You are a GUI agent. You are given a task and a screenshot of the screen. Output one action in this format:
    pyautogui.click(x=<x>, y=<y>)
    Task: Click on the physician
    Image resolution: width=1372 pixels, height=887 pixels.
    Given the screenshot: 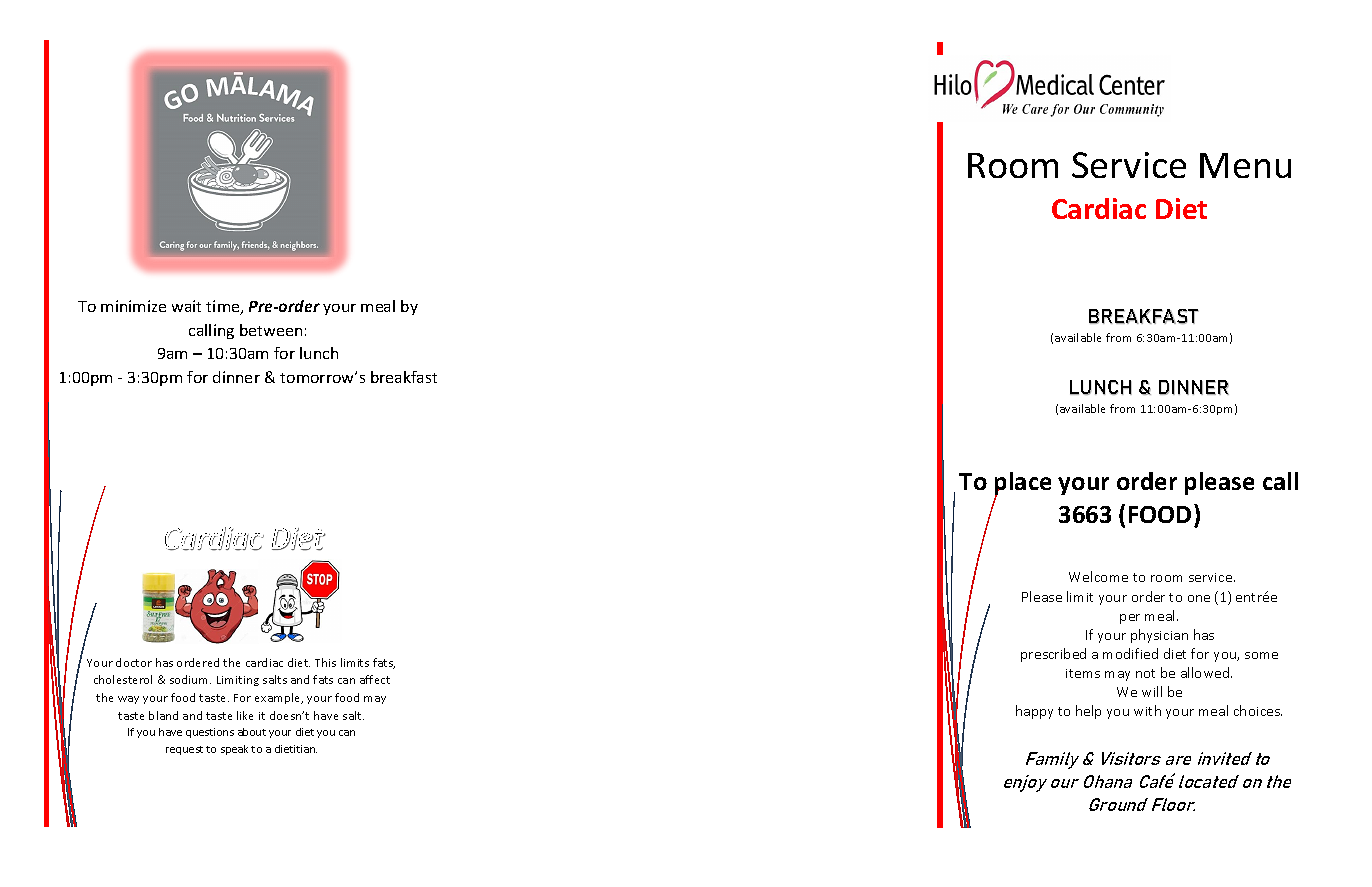 What is the action you would take?
    pyautogui.click(x=1159, y=636)
